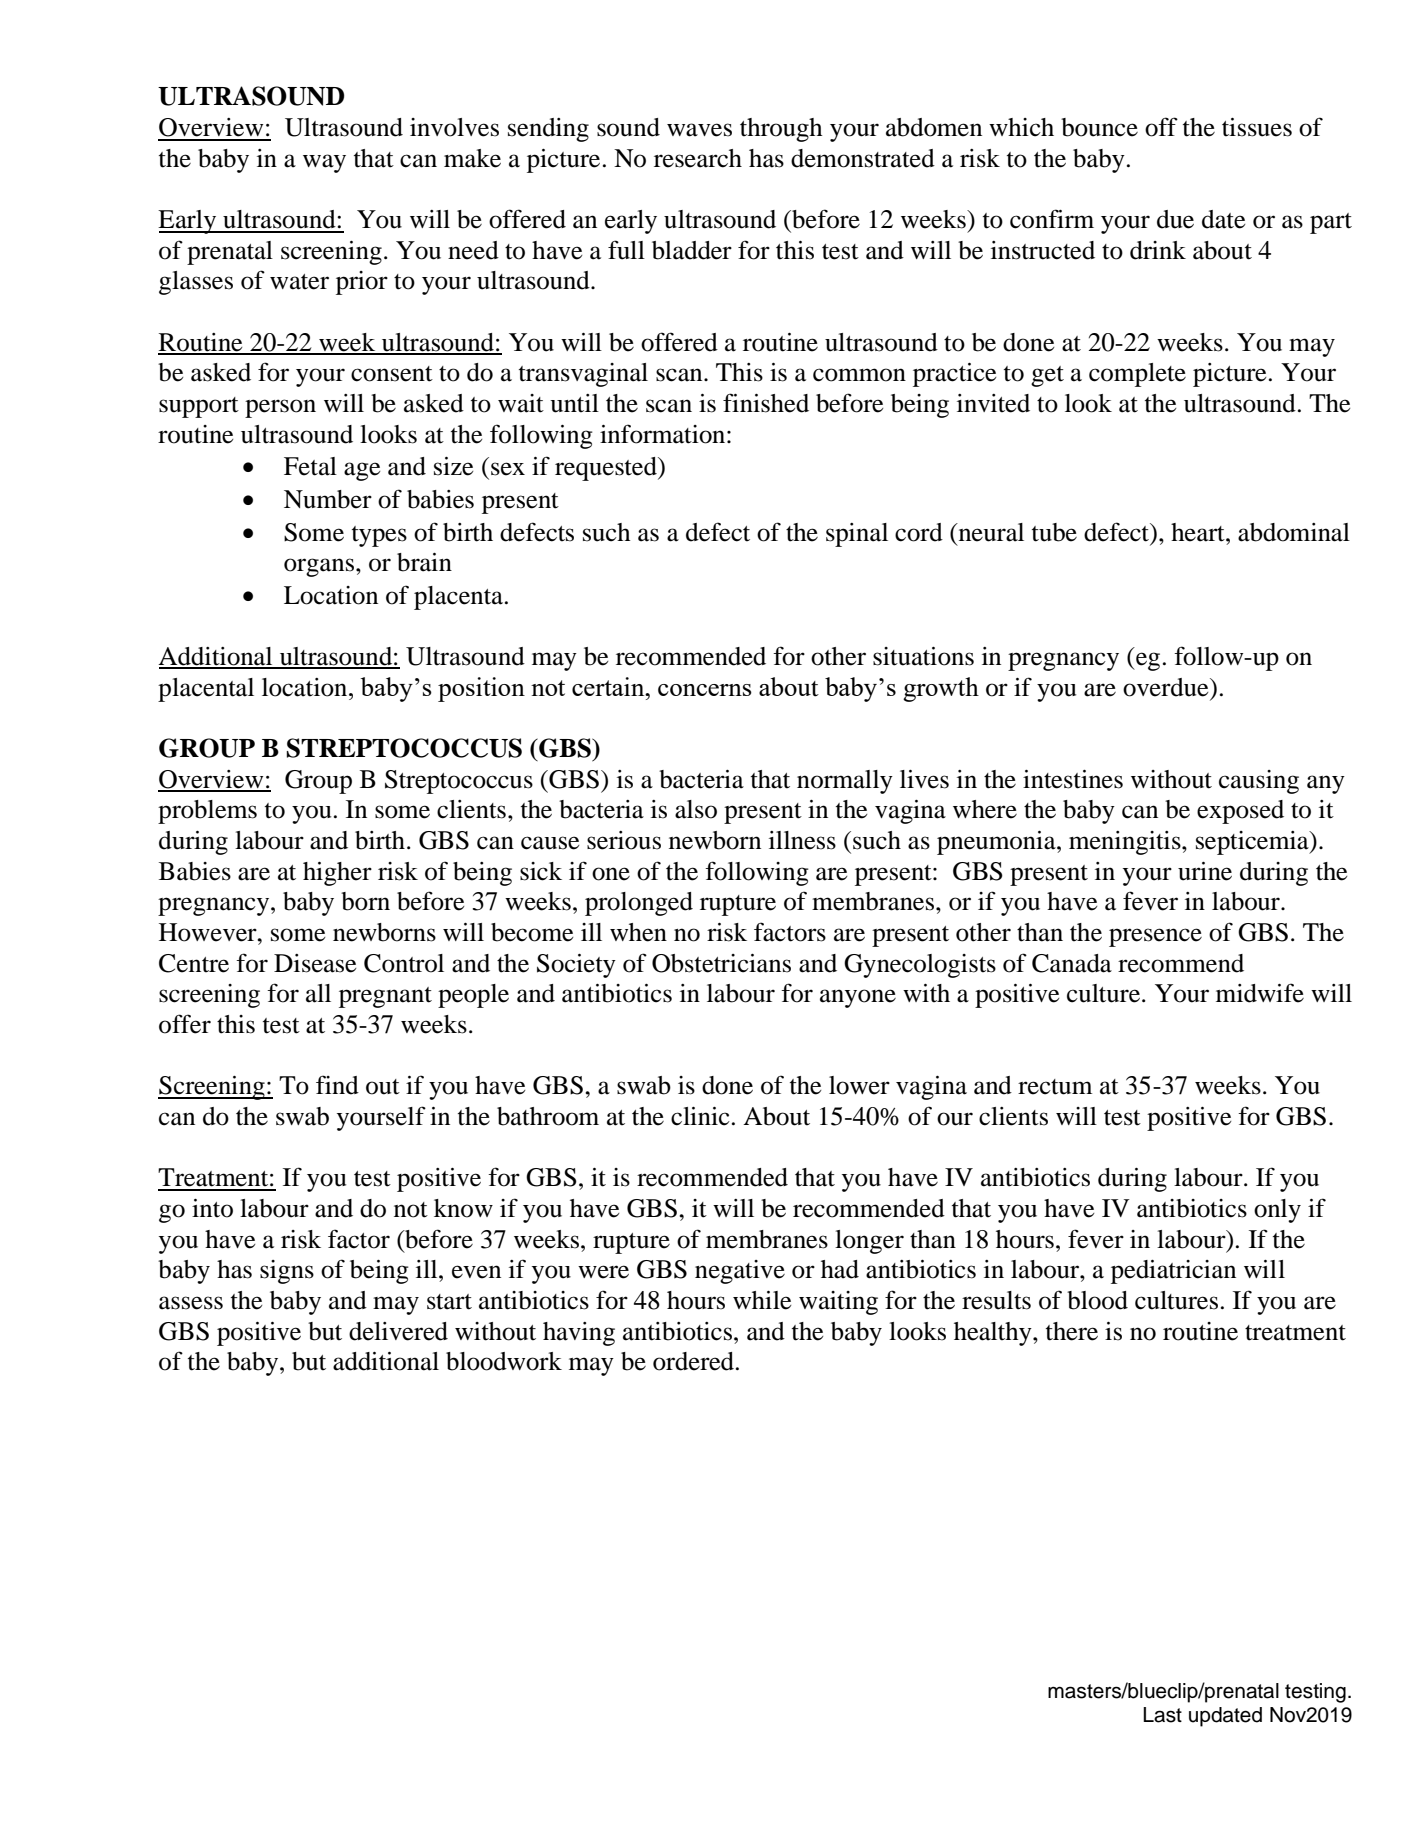  Describe the element at coordinates (698, 158) in the screenshot. I see `research` at that location.
